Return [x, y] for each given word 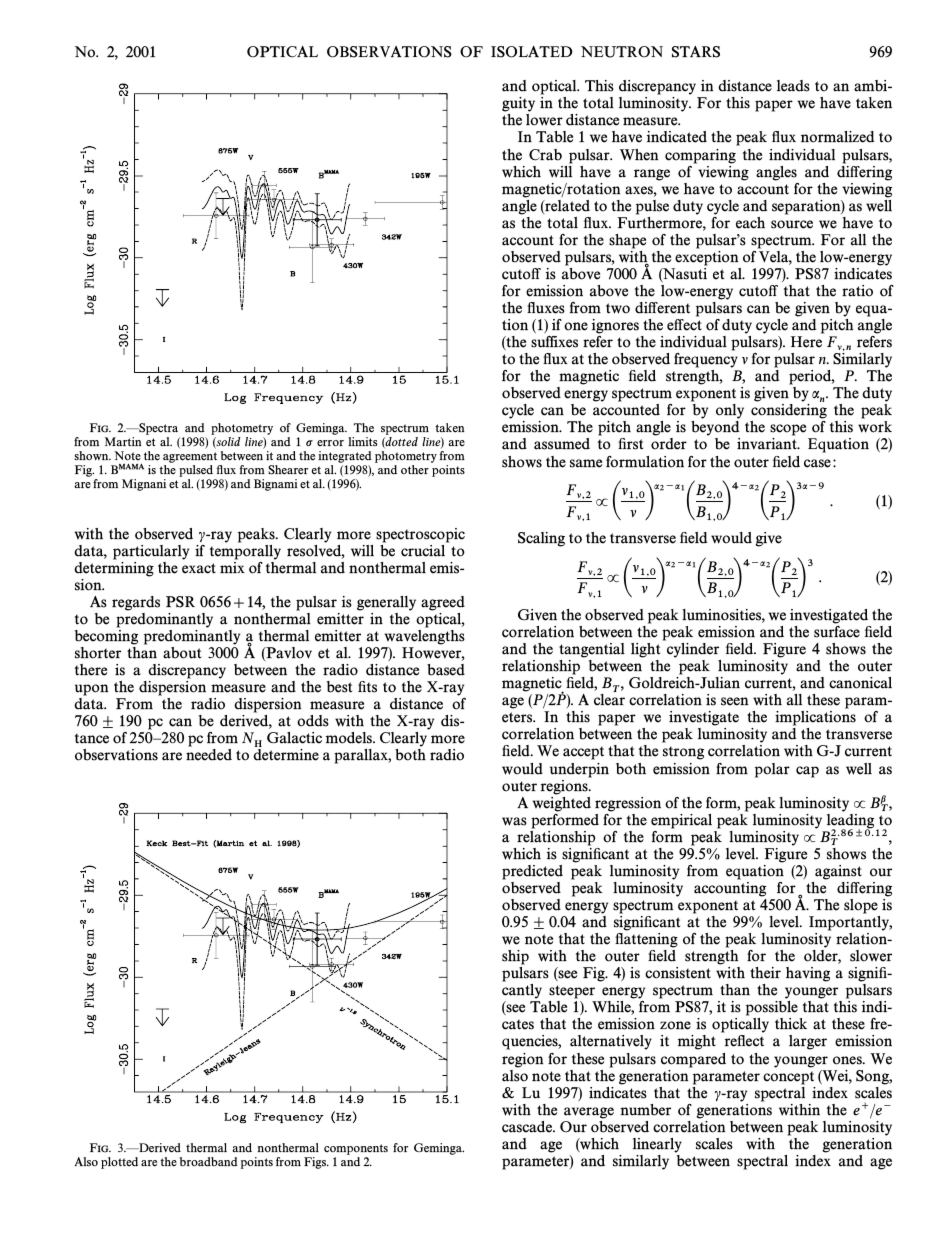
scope [789, 431]
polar [772, 770]
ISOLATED [531, 52]
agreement [191, 459]
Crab [545, 155]
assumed [562, 444]
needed [209, 755]
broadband [209, 1162]
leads [793, 86]
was [514, 821]
